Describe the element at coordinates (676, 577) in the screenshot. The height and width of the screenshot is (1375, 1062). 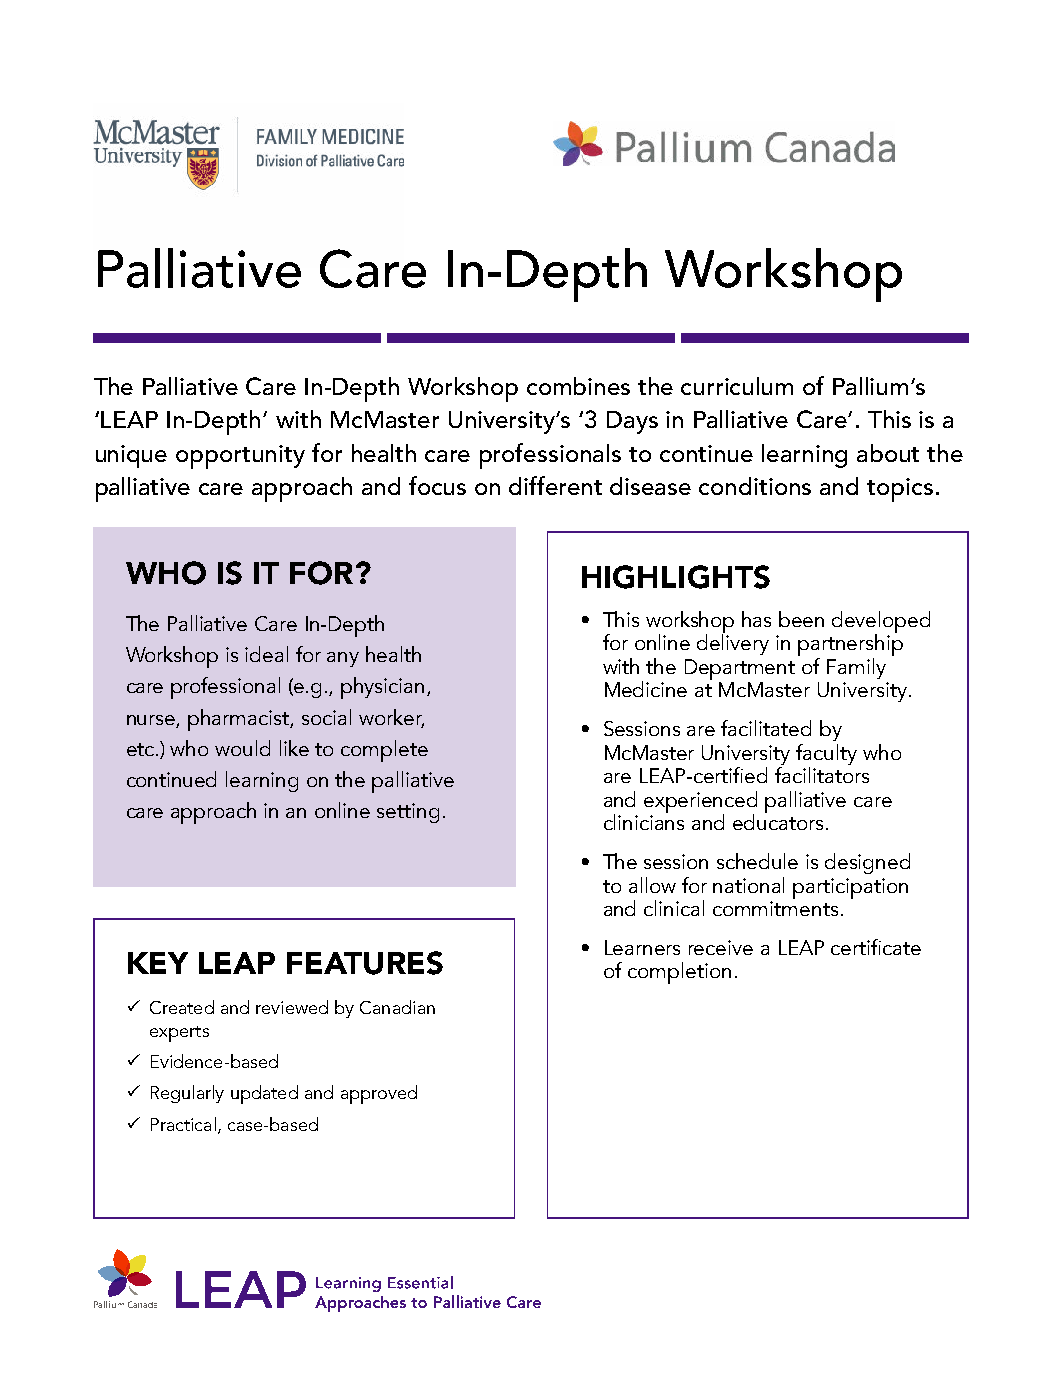
I see `HIGHLIGHTS` at that location.
